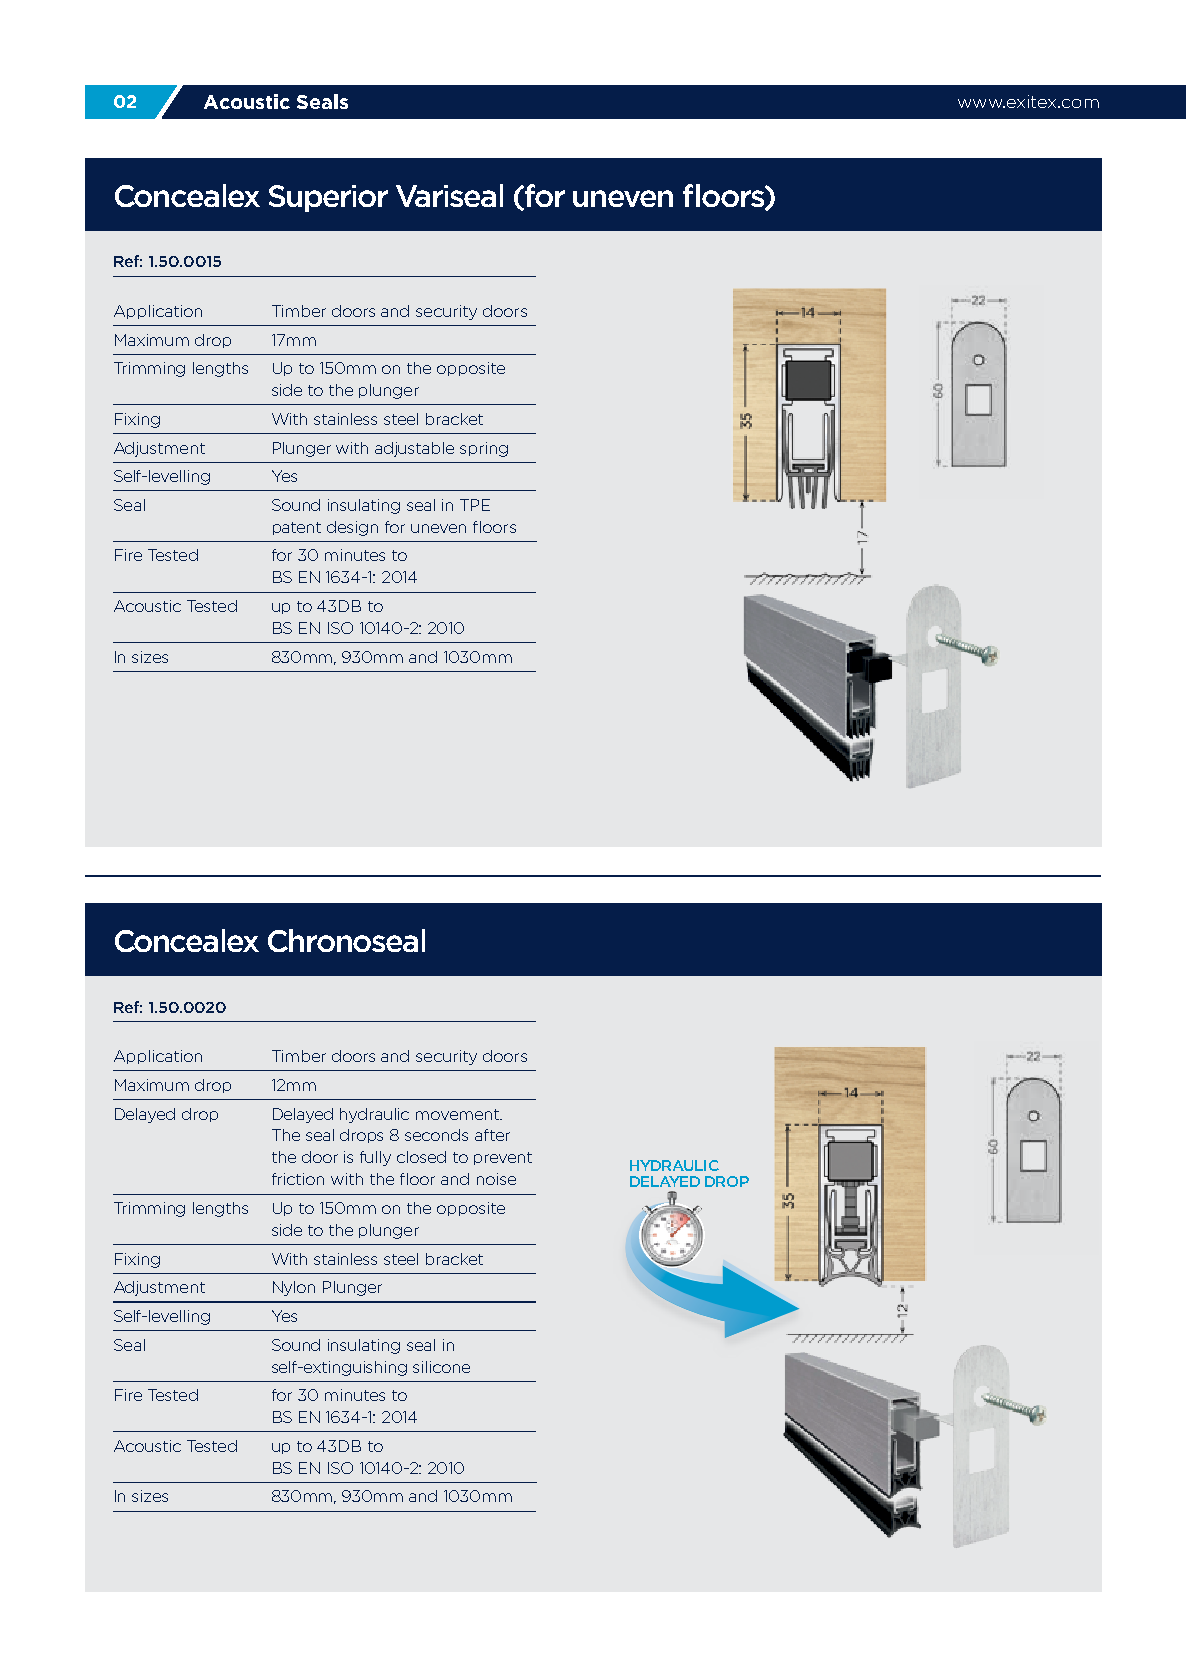 The width and height of the image is (1186, 1677). Describe the element at coordinates (414, 449) in the image. I see `adjustable` at that location.
